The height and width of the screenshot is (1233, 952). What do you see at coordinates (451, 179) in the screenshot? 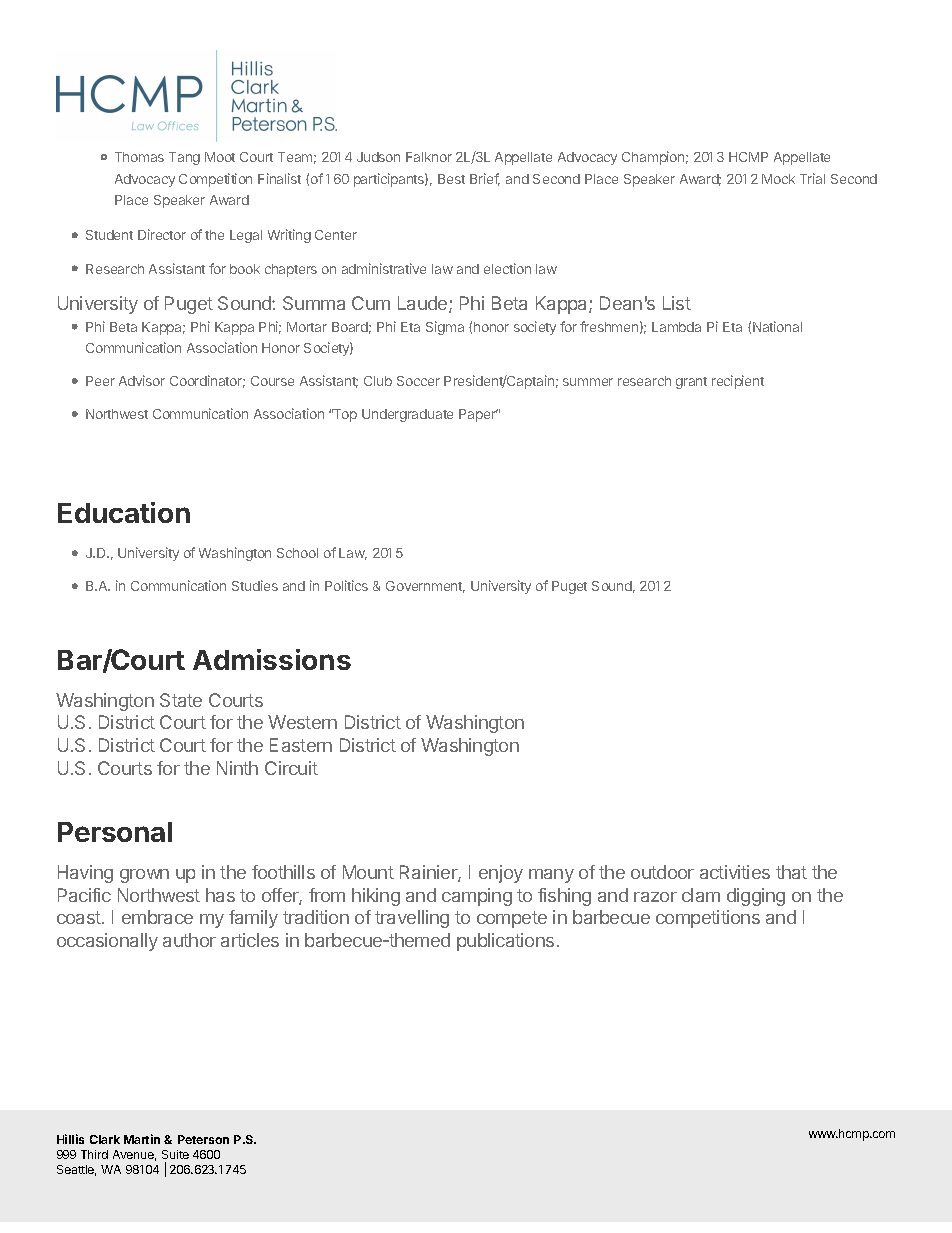
I see `Best` at bounding box center [451, 179].
